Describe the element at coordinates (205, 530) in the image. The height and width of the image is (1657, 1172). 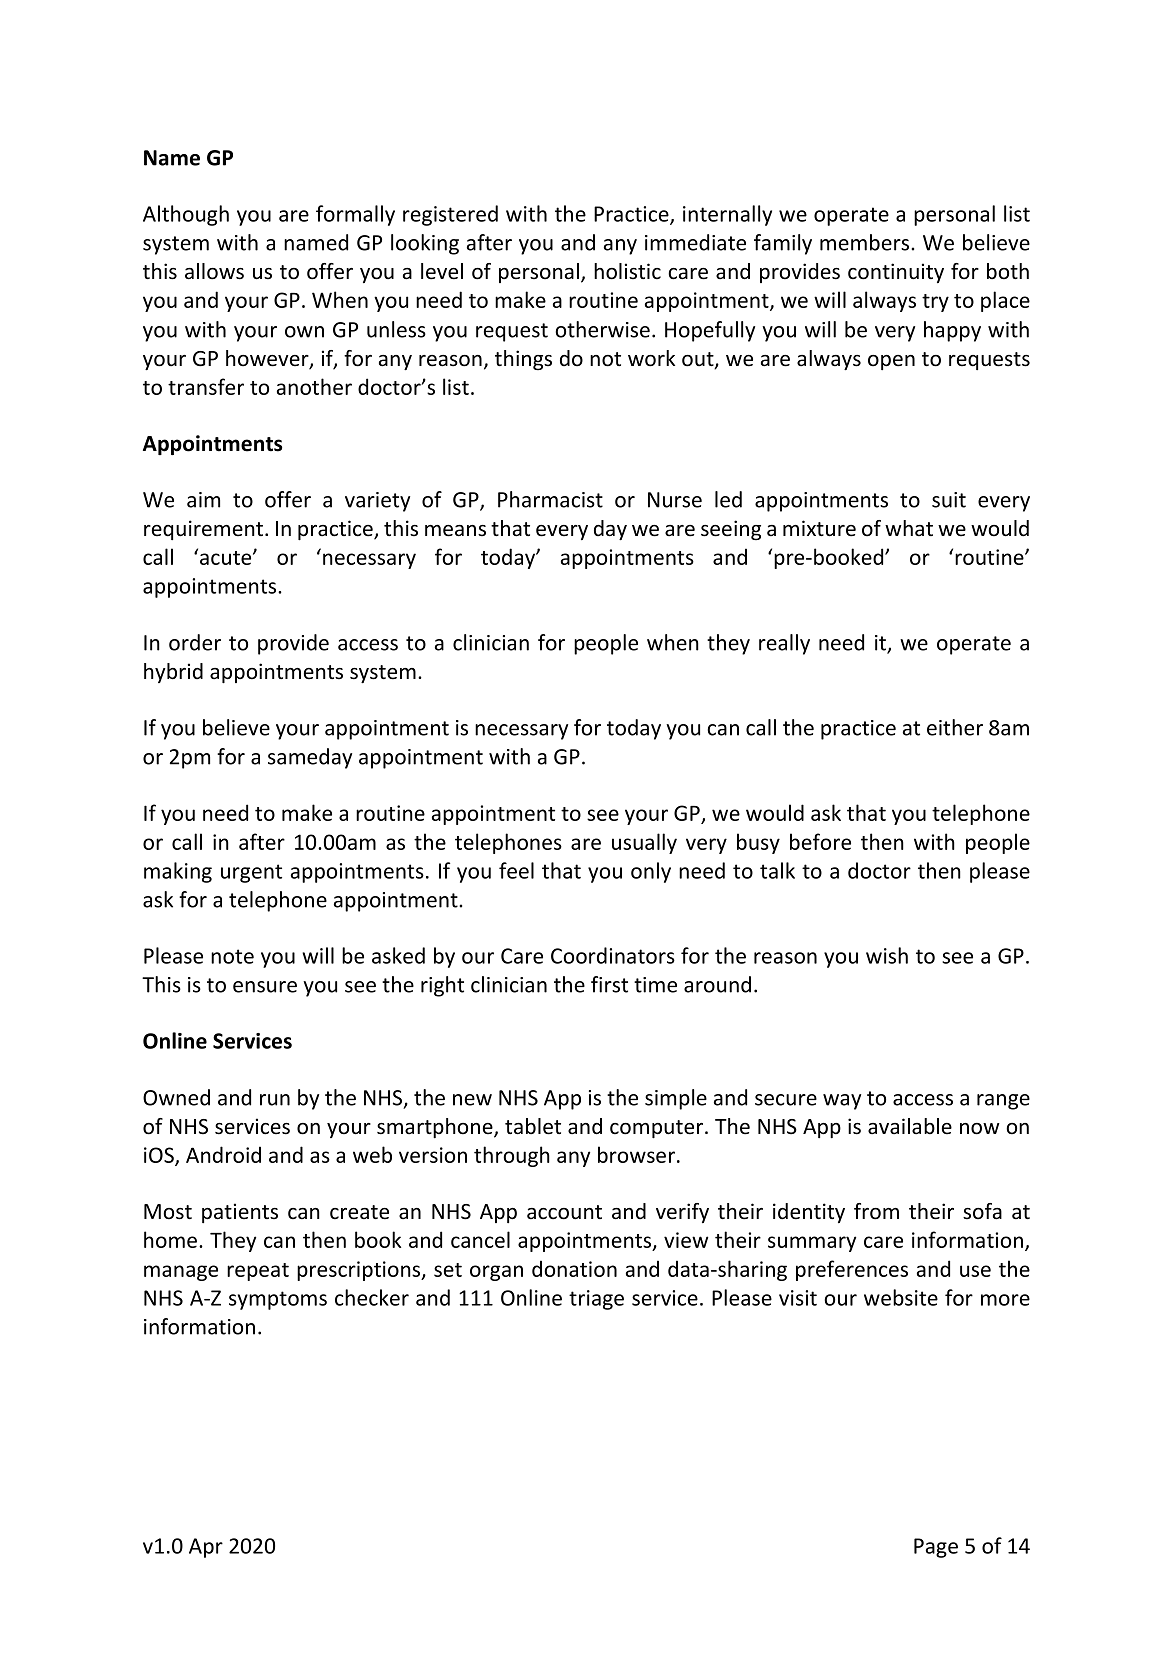
I see `requirement` at that location.
